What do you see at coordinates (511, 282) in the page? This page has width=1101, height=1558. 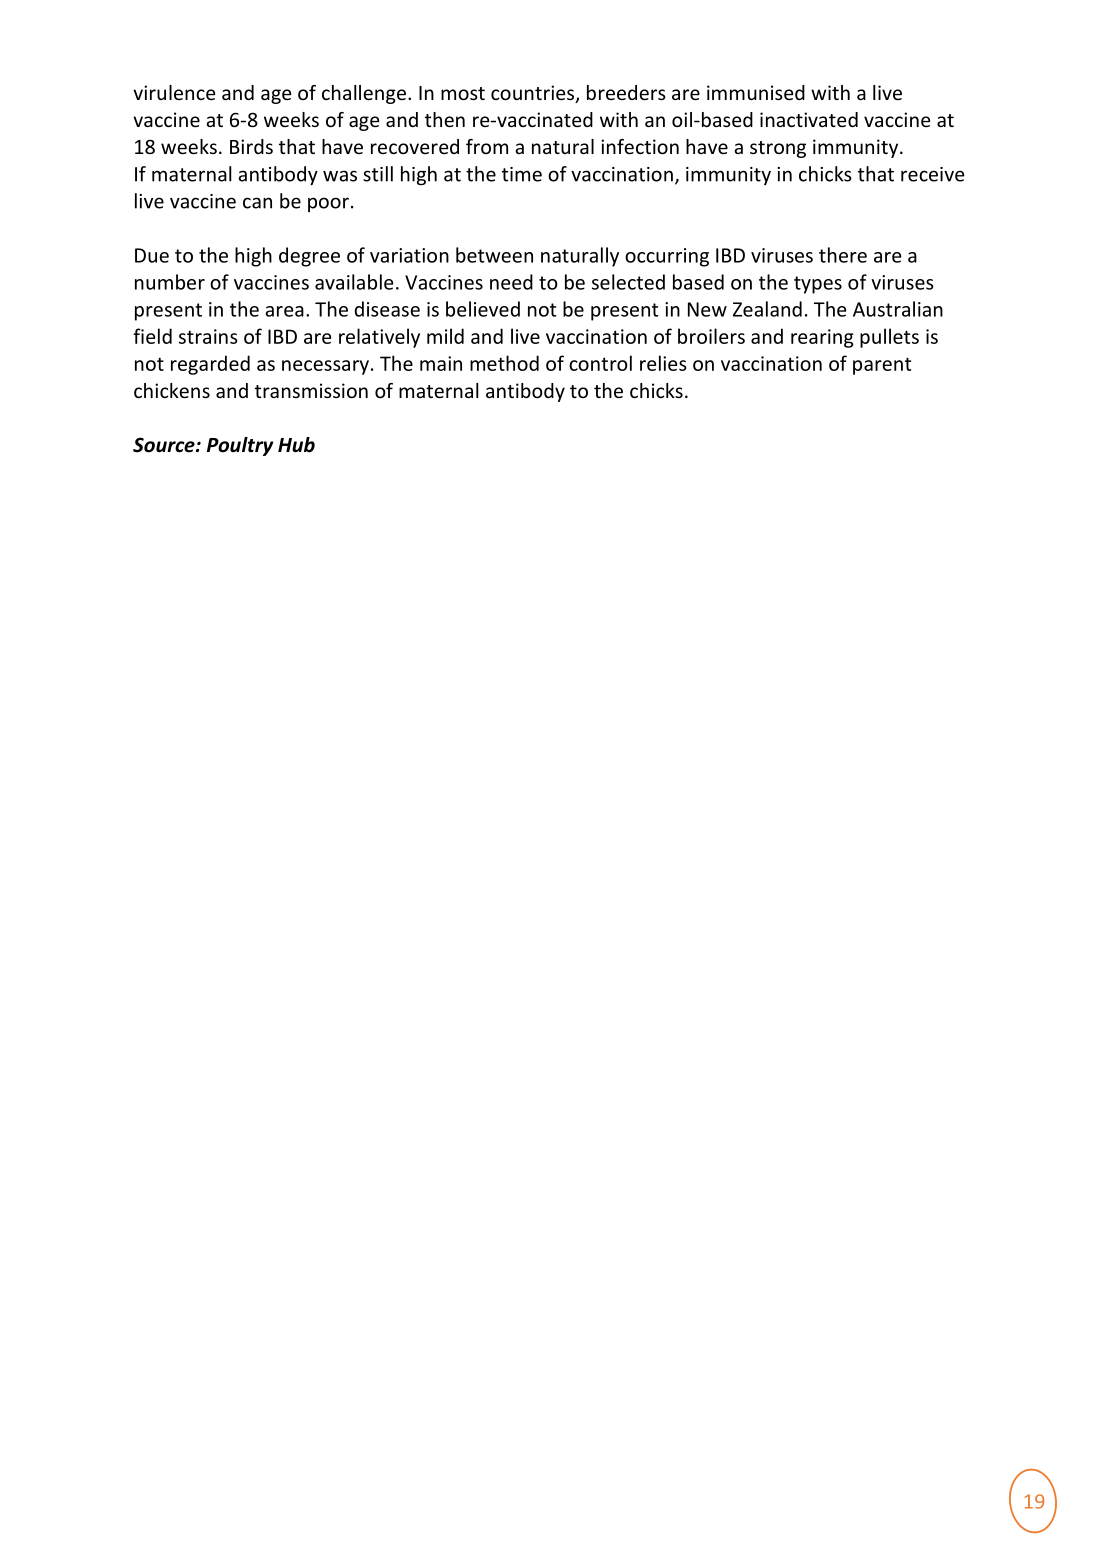 I see `need` at bounding box center [511, 282].
